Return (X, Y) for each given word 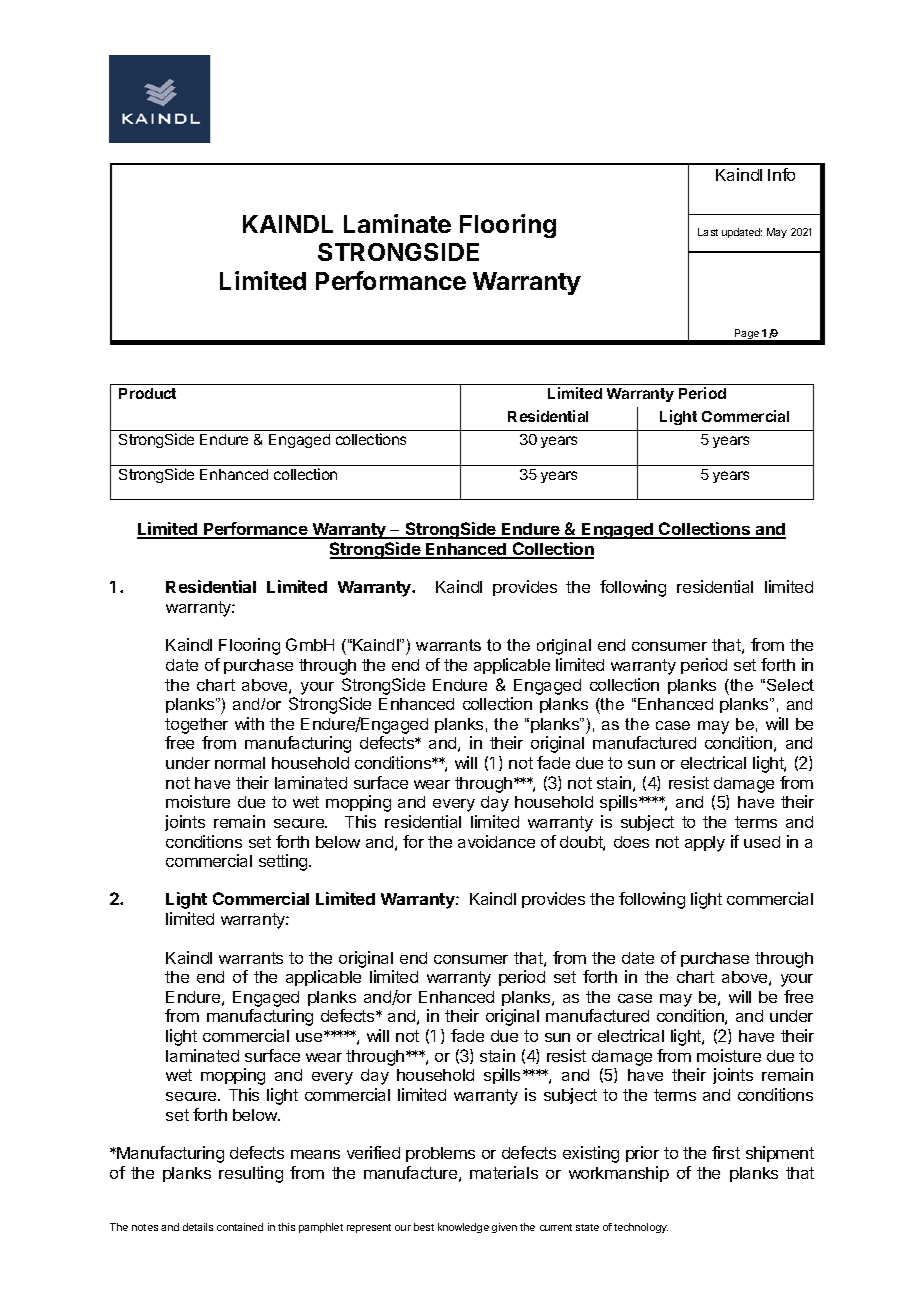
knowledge (463, 1228)
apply (705, 844)
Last (708, 232)
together (196, 727)
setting (284, 862)
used (762, 842)
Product (147, 393)
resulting (251, 1174)
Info (781, 174)
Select (790, 685)
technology (641, 1228)
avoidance (496, 841)
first (726, 1152)
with (249, 723)
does (631, 842)
